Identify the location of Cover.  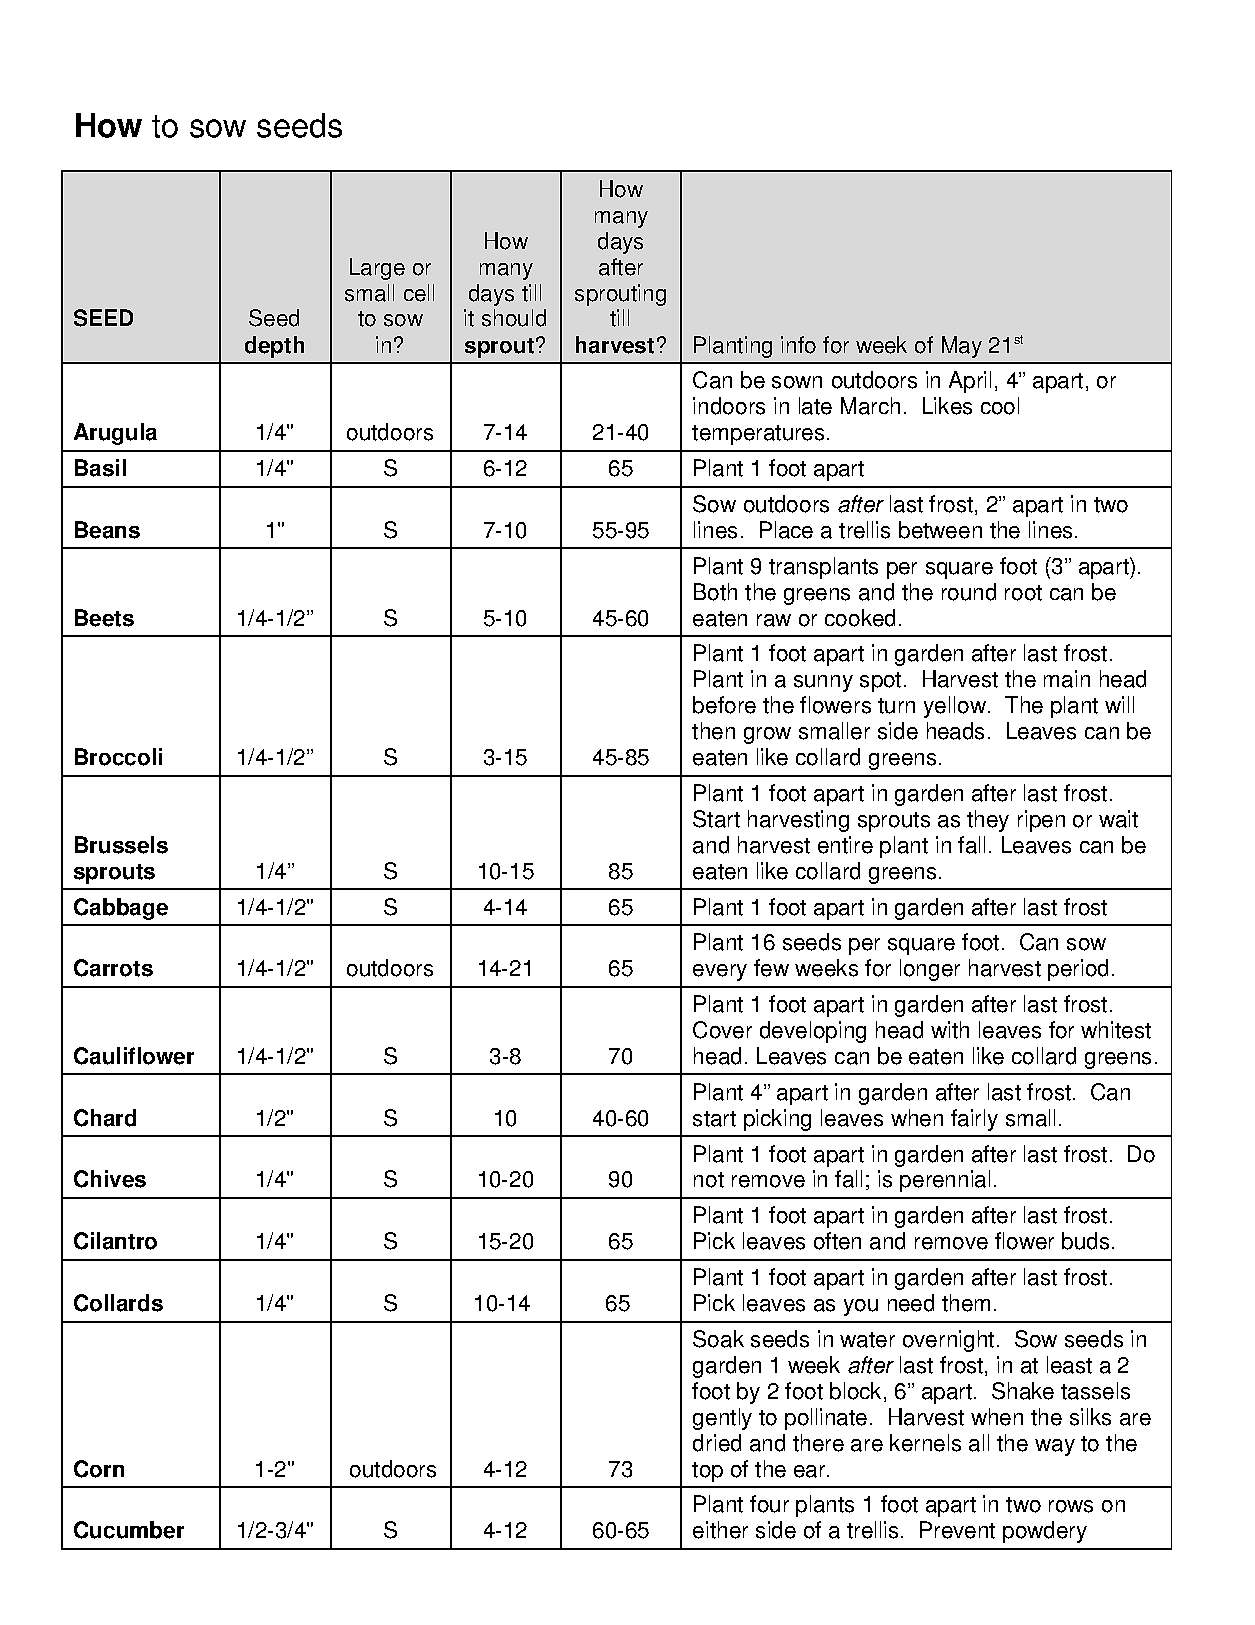
(722, 1030).
